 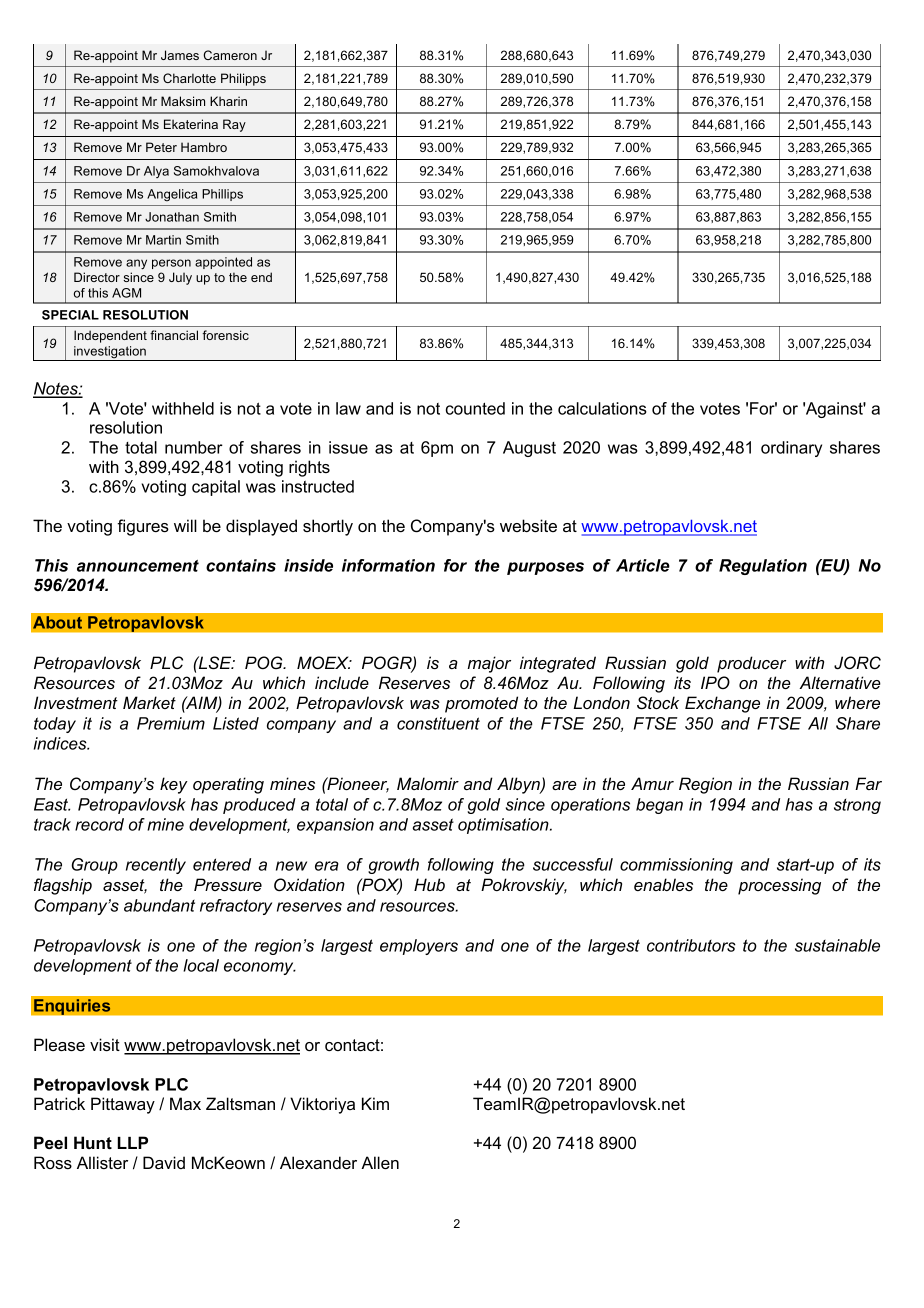 I want to click on Regulation, so click(x=763, y=567).
